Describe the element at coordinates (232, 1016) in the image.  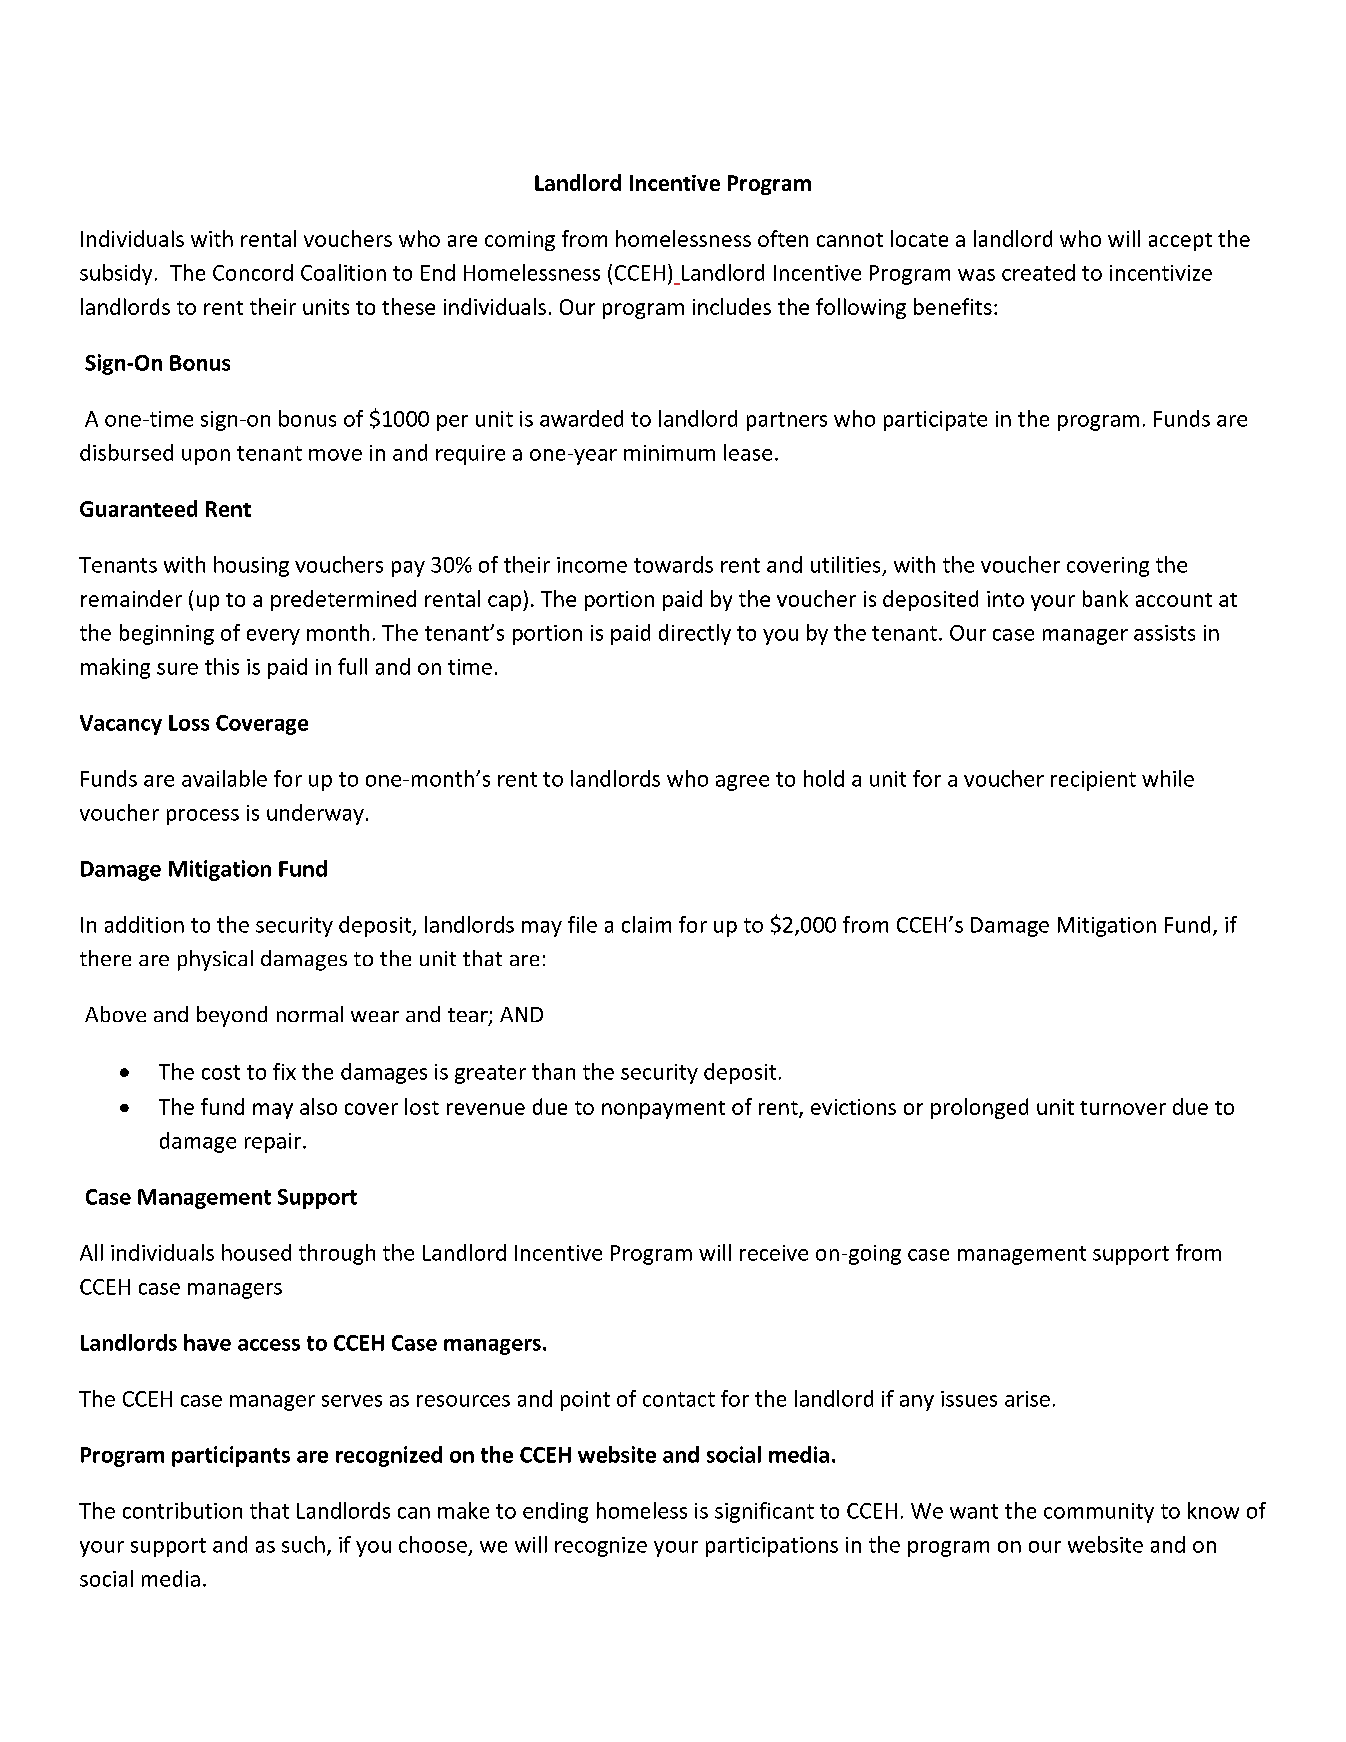
I see `beyond` at that location.
